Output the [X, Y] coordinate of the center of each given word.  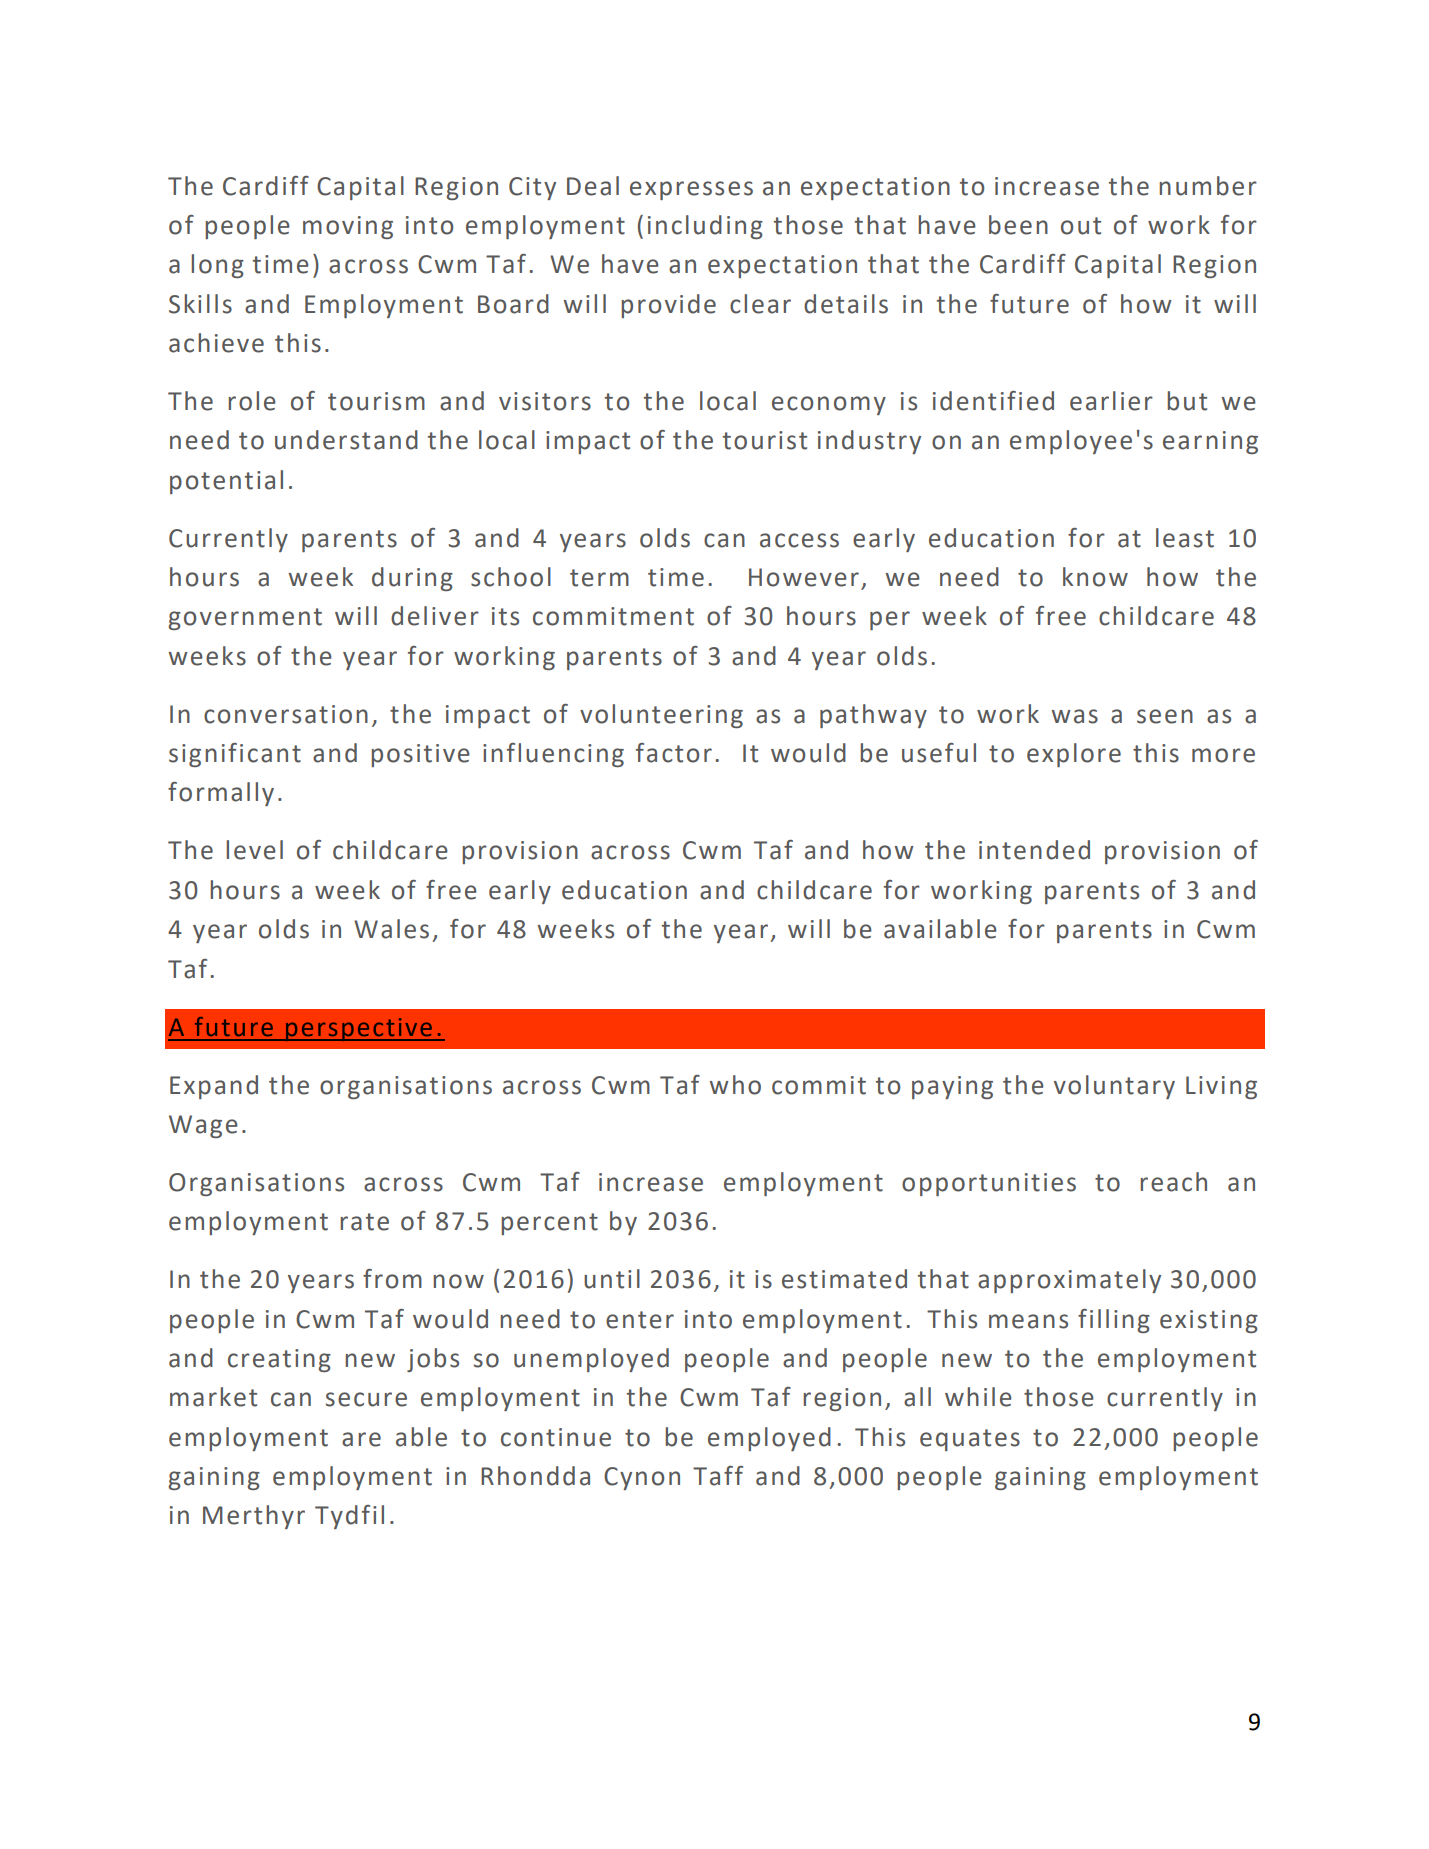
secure [366, 1399]
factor [674, 753]
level [254, 850]
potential [226, 482]
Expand [214, 1087]
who [735, 1085]
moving [348, 227]
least [1185, 538]
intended [1034, 850]
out [1081, 226]
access [799, 540]
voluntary [1114, 1087]
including [705, 227]
